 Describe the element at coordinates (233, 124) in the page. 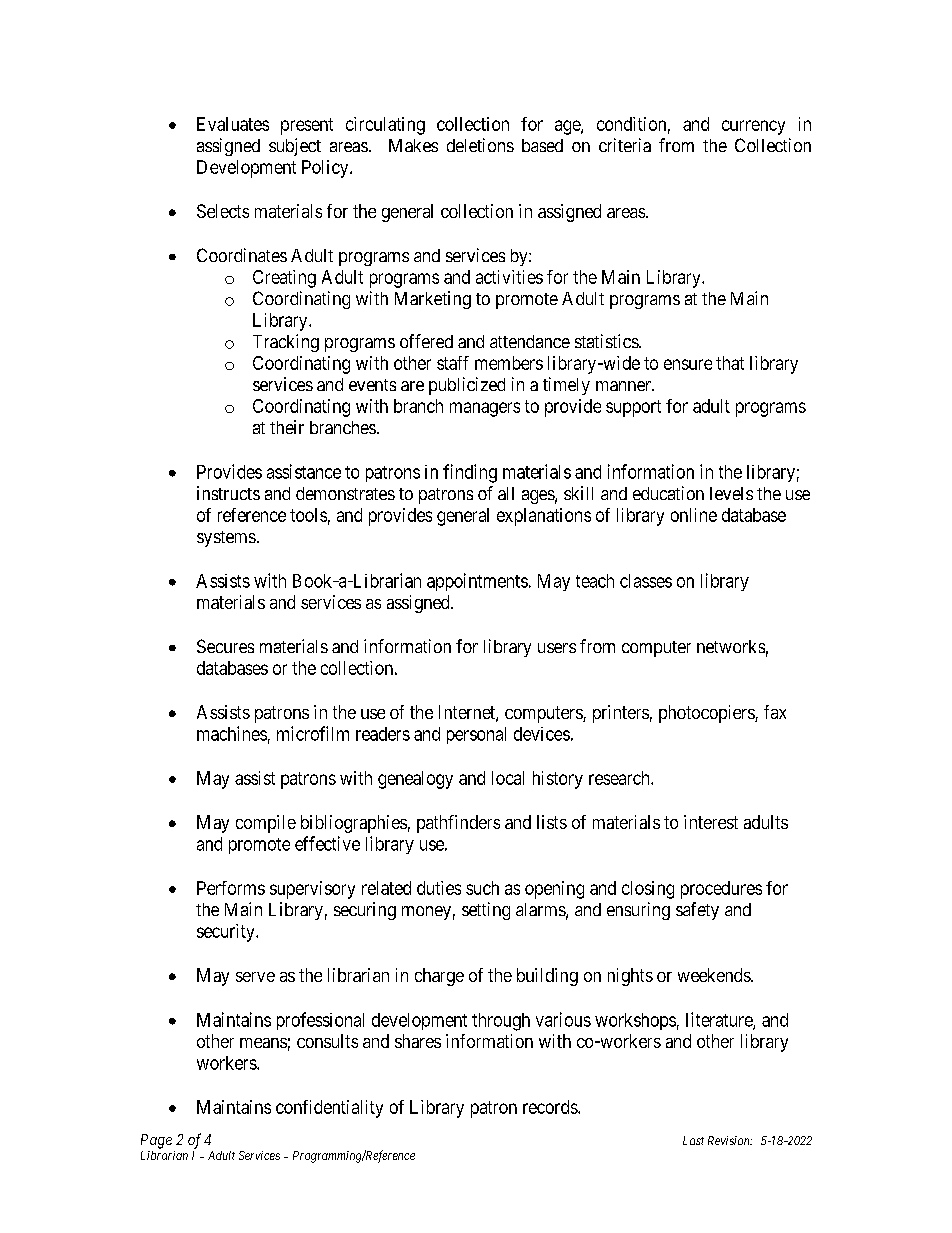

I see `Evaluates` at that location.
